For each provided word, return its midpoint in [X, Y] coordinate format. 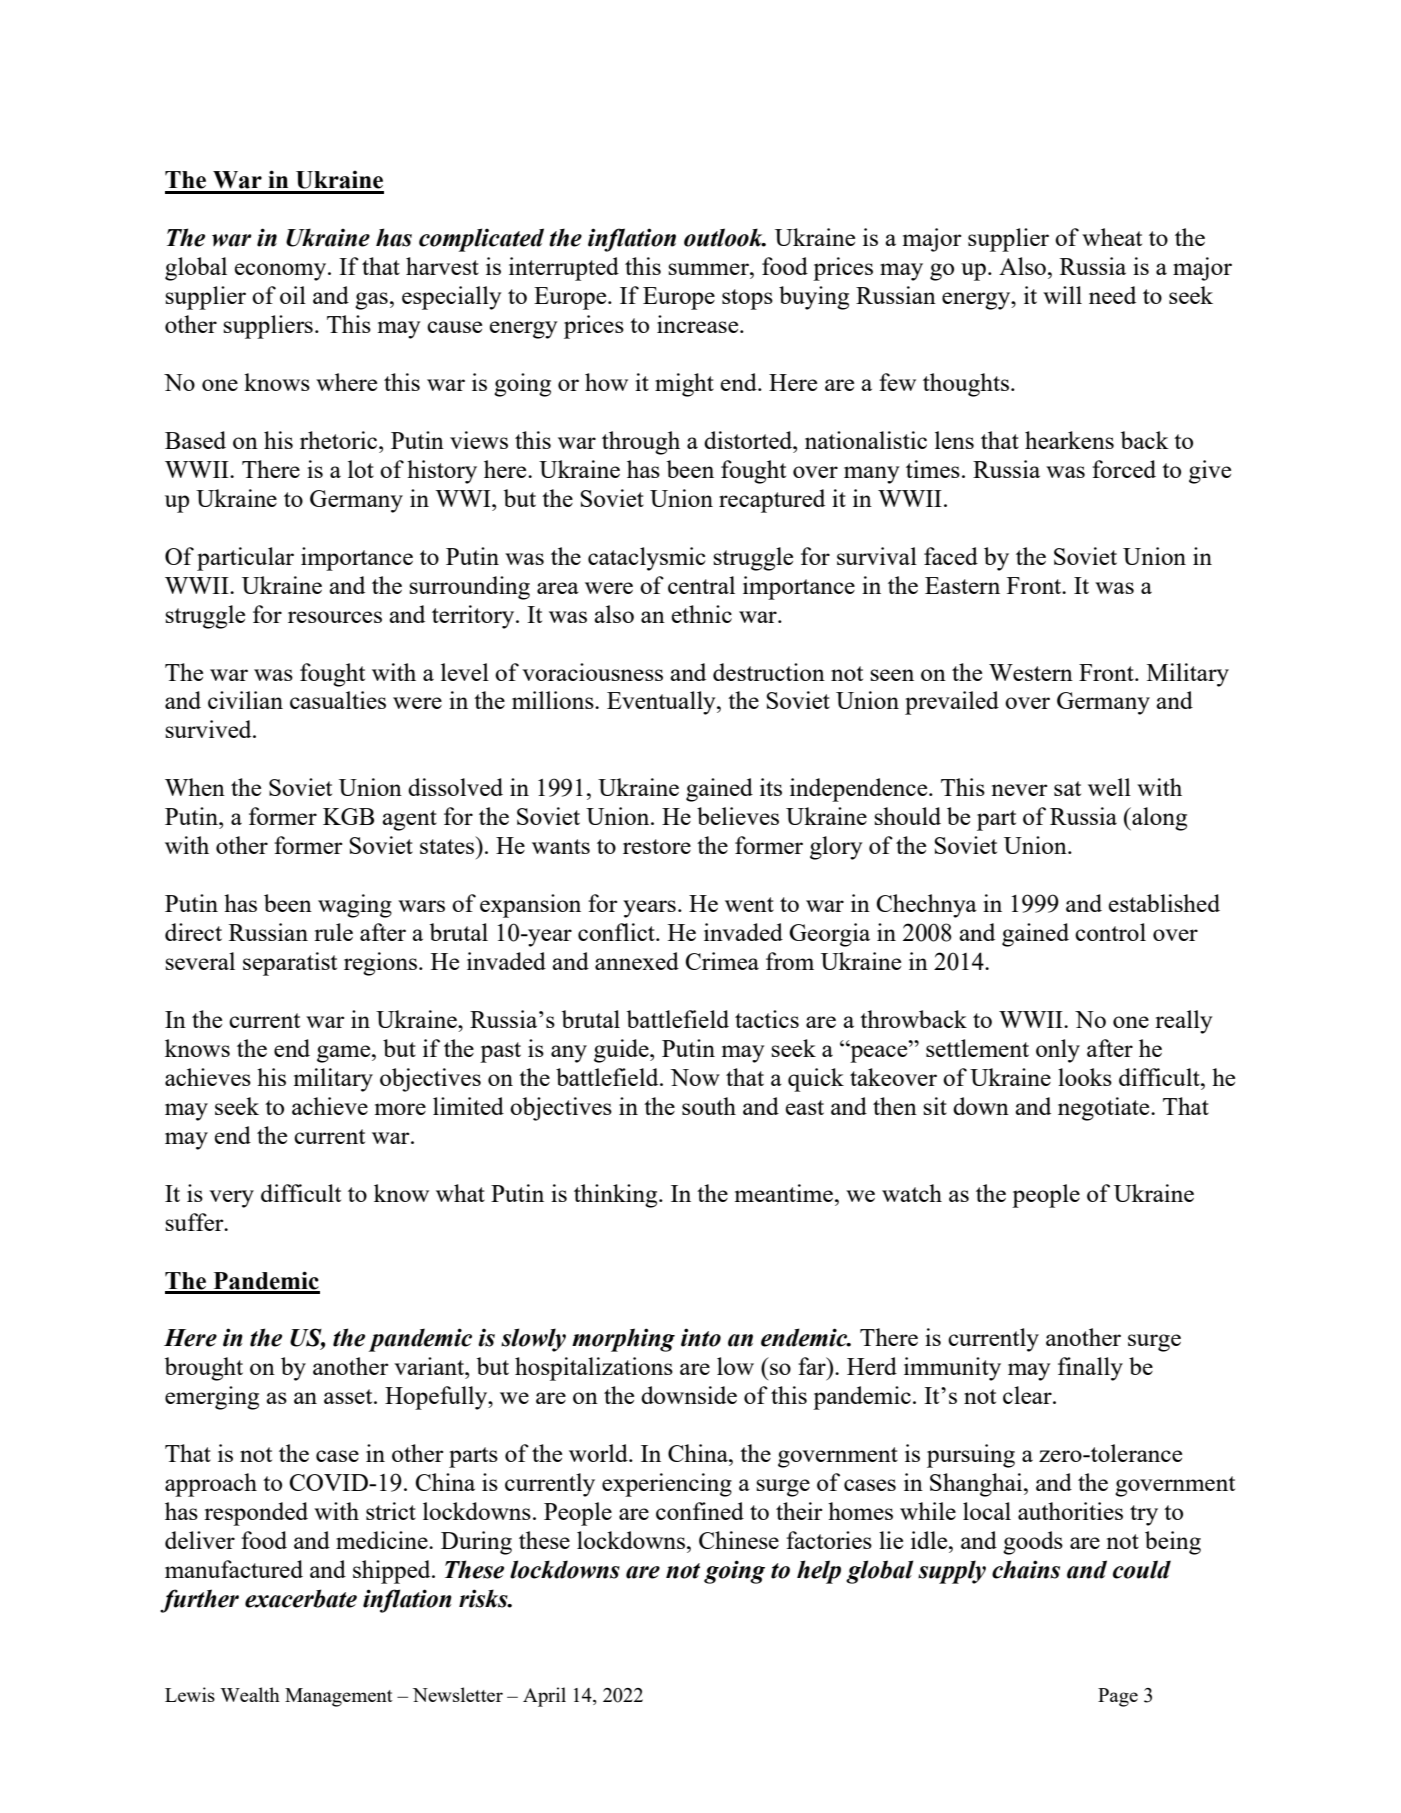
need [1112, 295]
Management [339, 1697]
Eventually [662, 703]
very [231, 1199]
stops [747, 299]
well [1109, 787]
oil [293, 295]
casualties [338, 700]
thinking [617, 1196]
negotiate [1105, 1109]
